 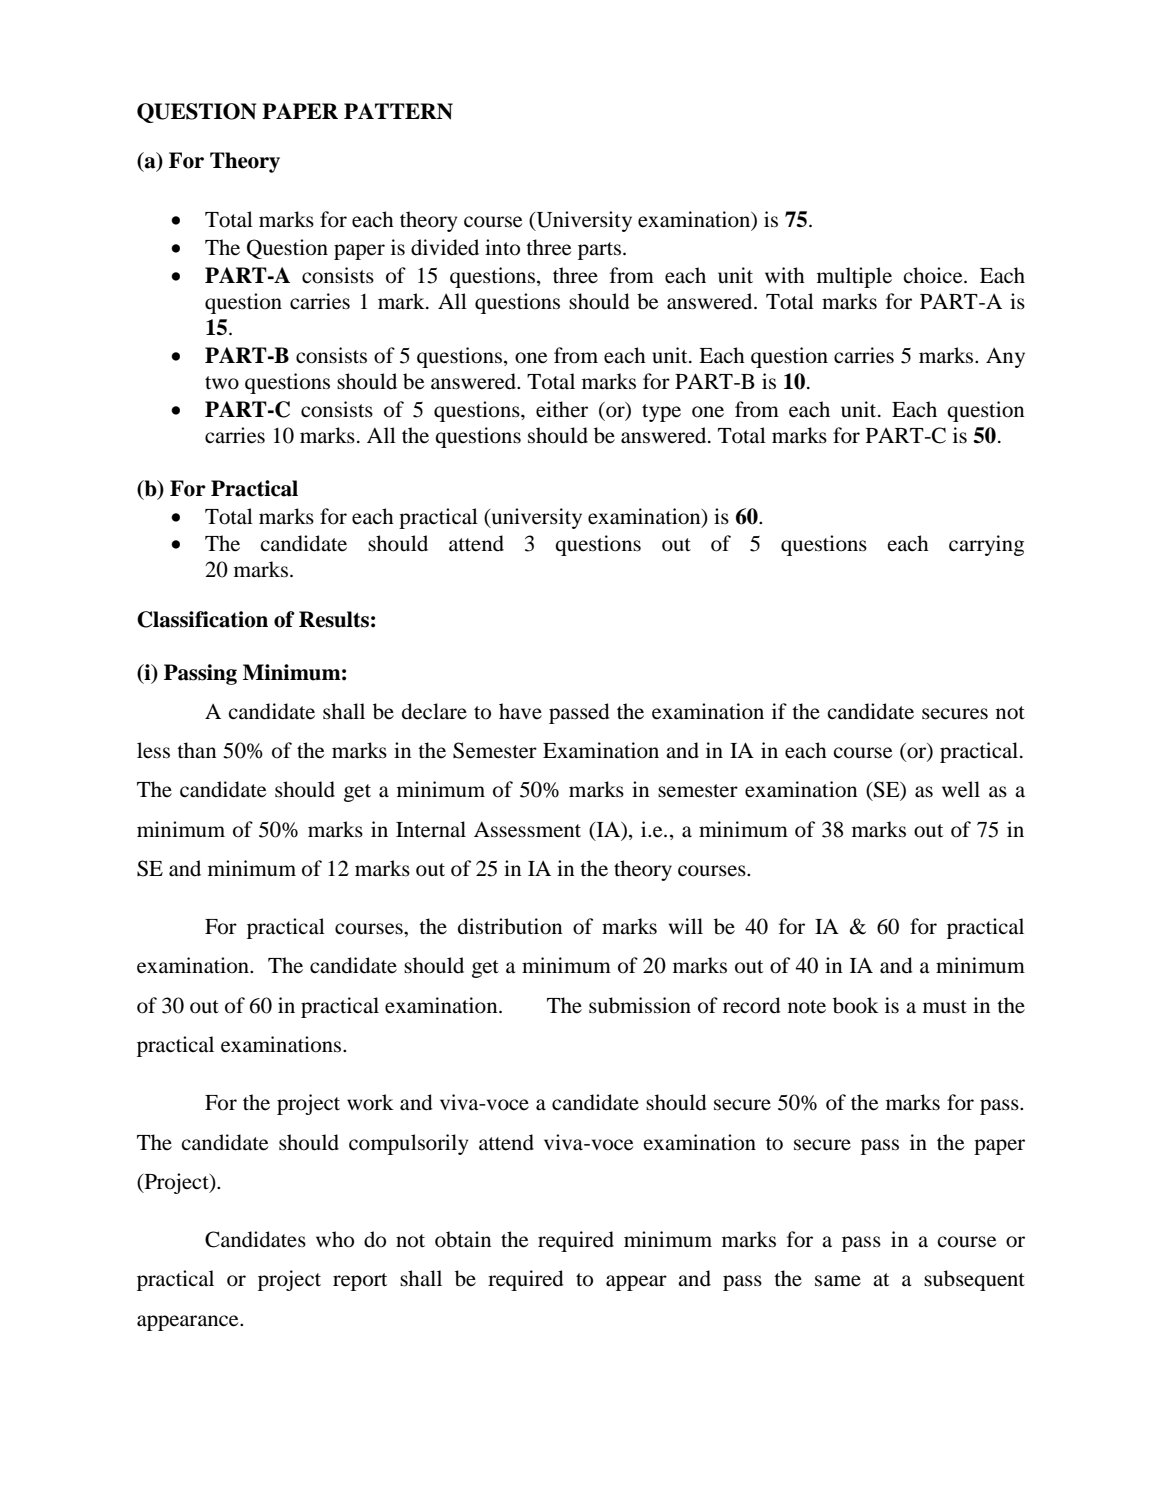 What do you see at coordinates (1005, 358) in the screenshot?
I see `Any` at bounding box center [1005, 358].
